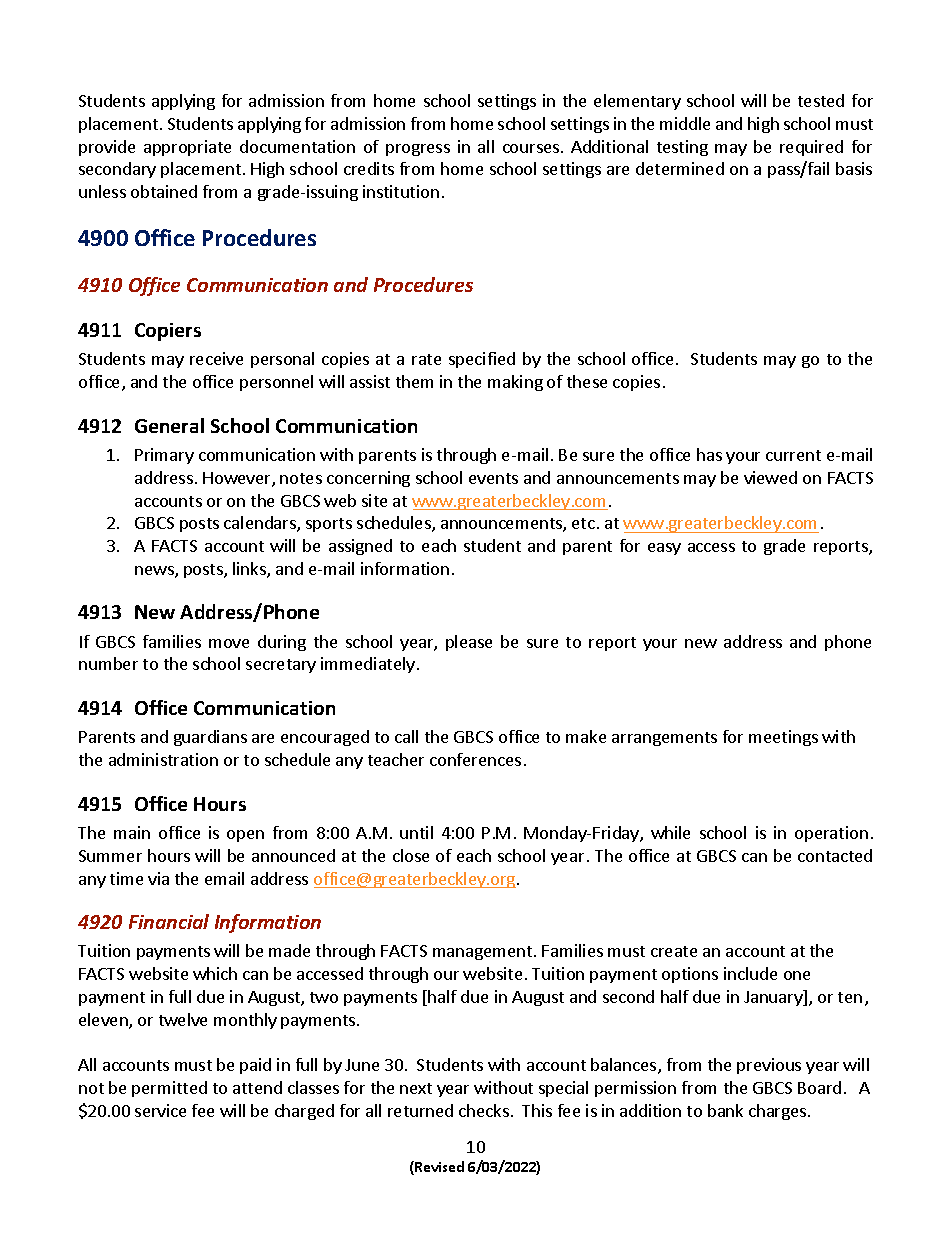 The width and height of the page is (952, 1233). What do you see at coordinates (783, 738) in the page?
I see `meetings` at bounding box center [783, 738].
